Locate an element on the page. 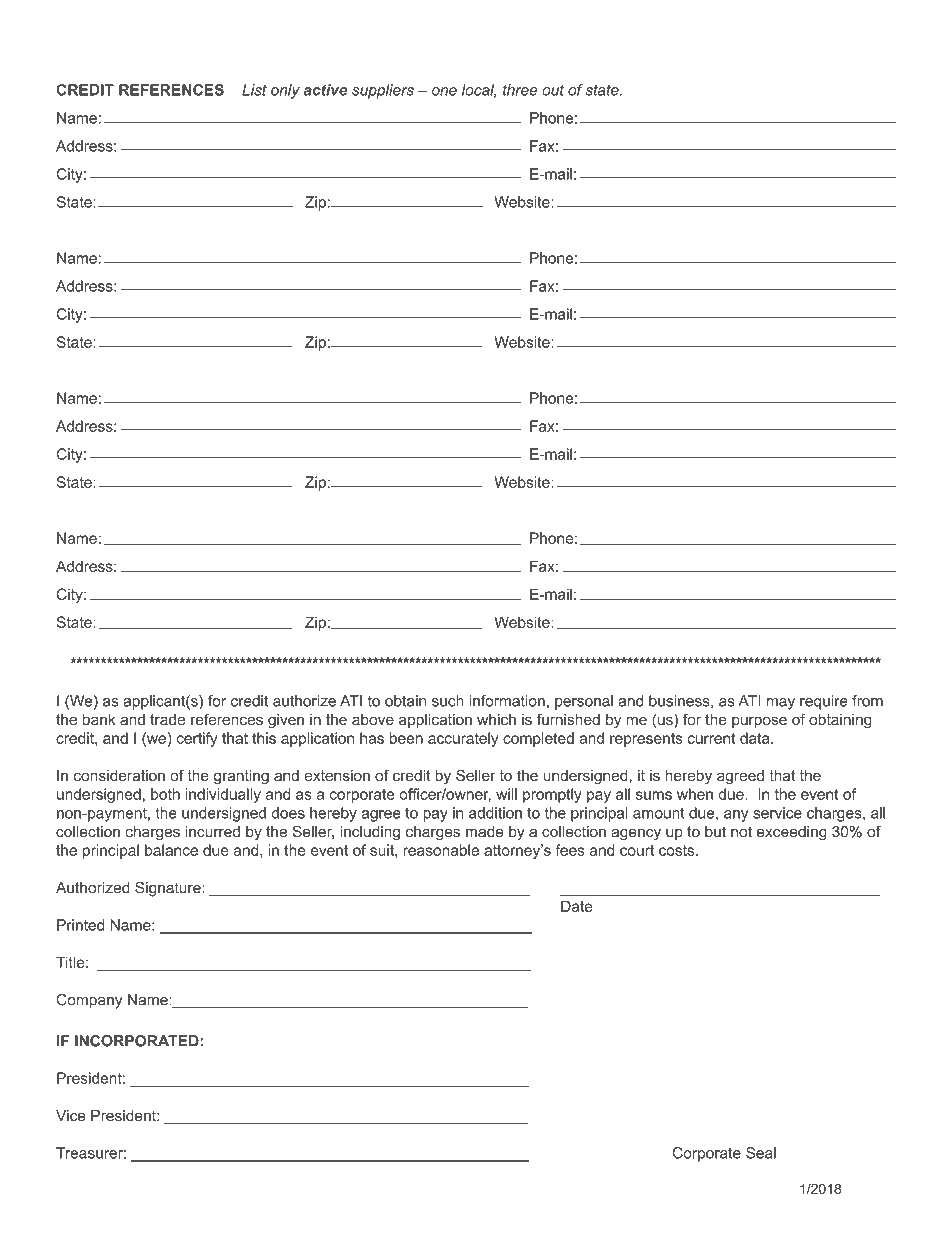 This page has height=1233, width=952. out is located at coordinates (553, 90).
